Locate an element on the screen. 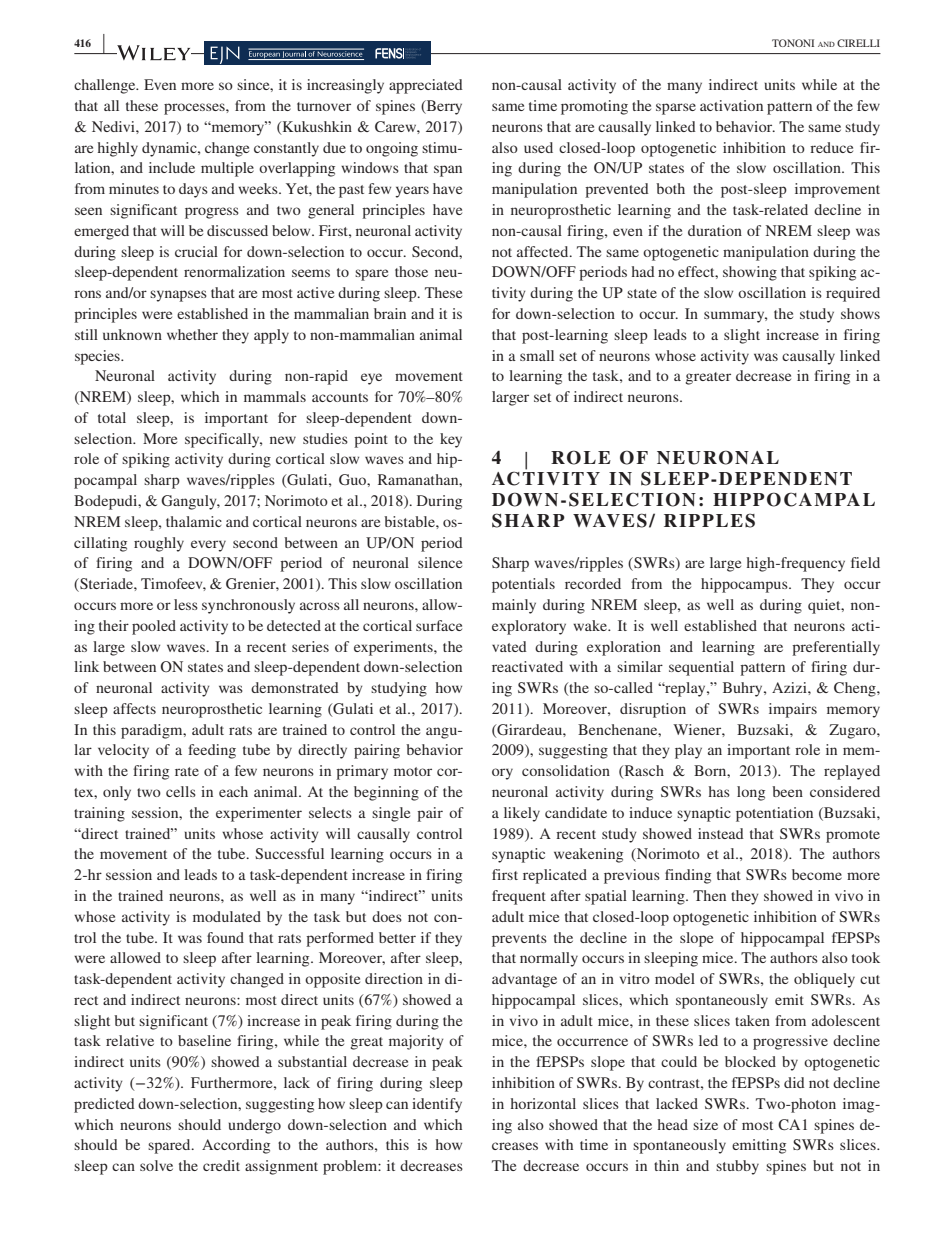 The image size is (952, 1251). Berry is located at coordinates (443, 107).
